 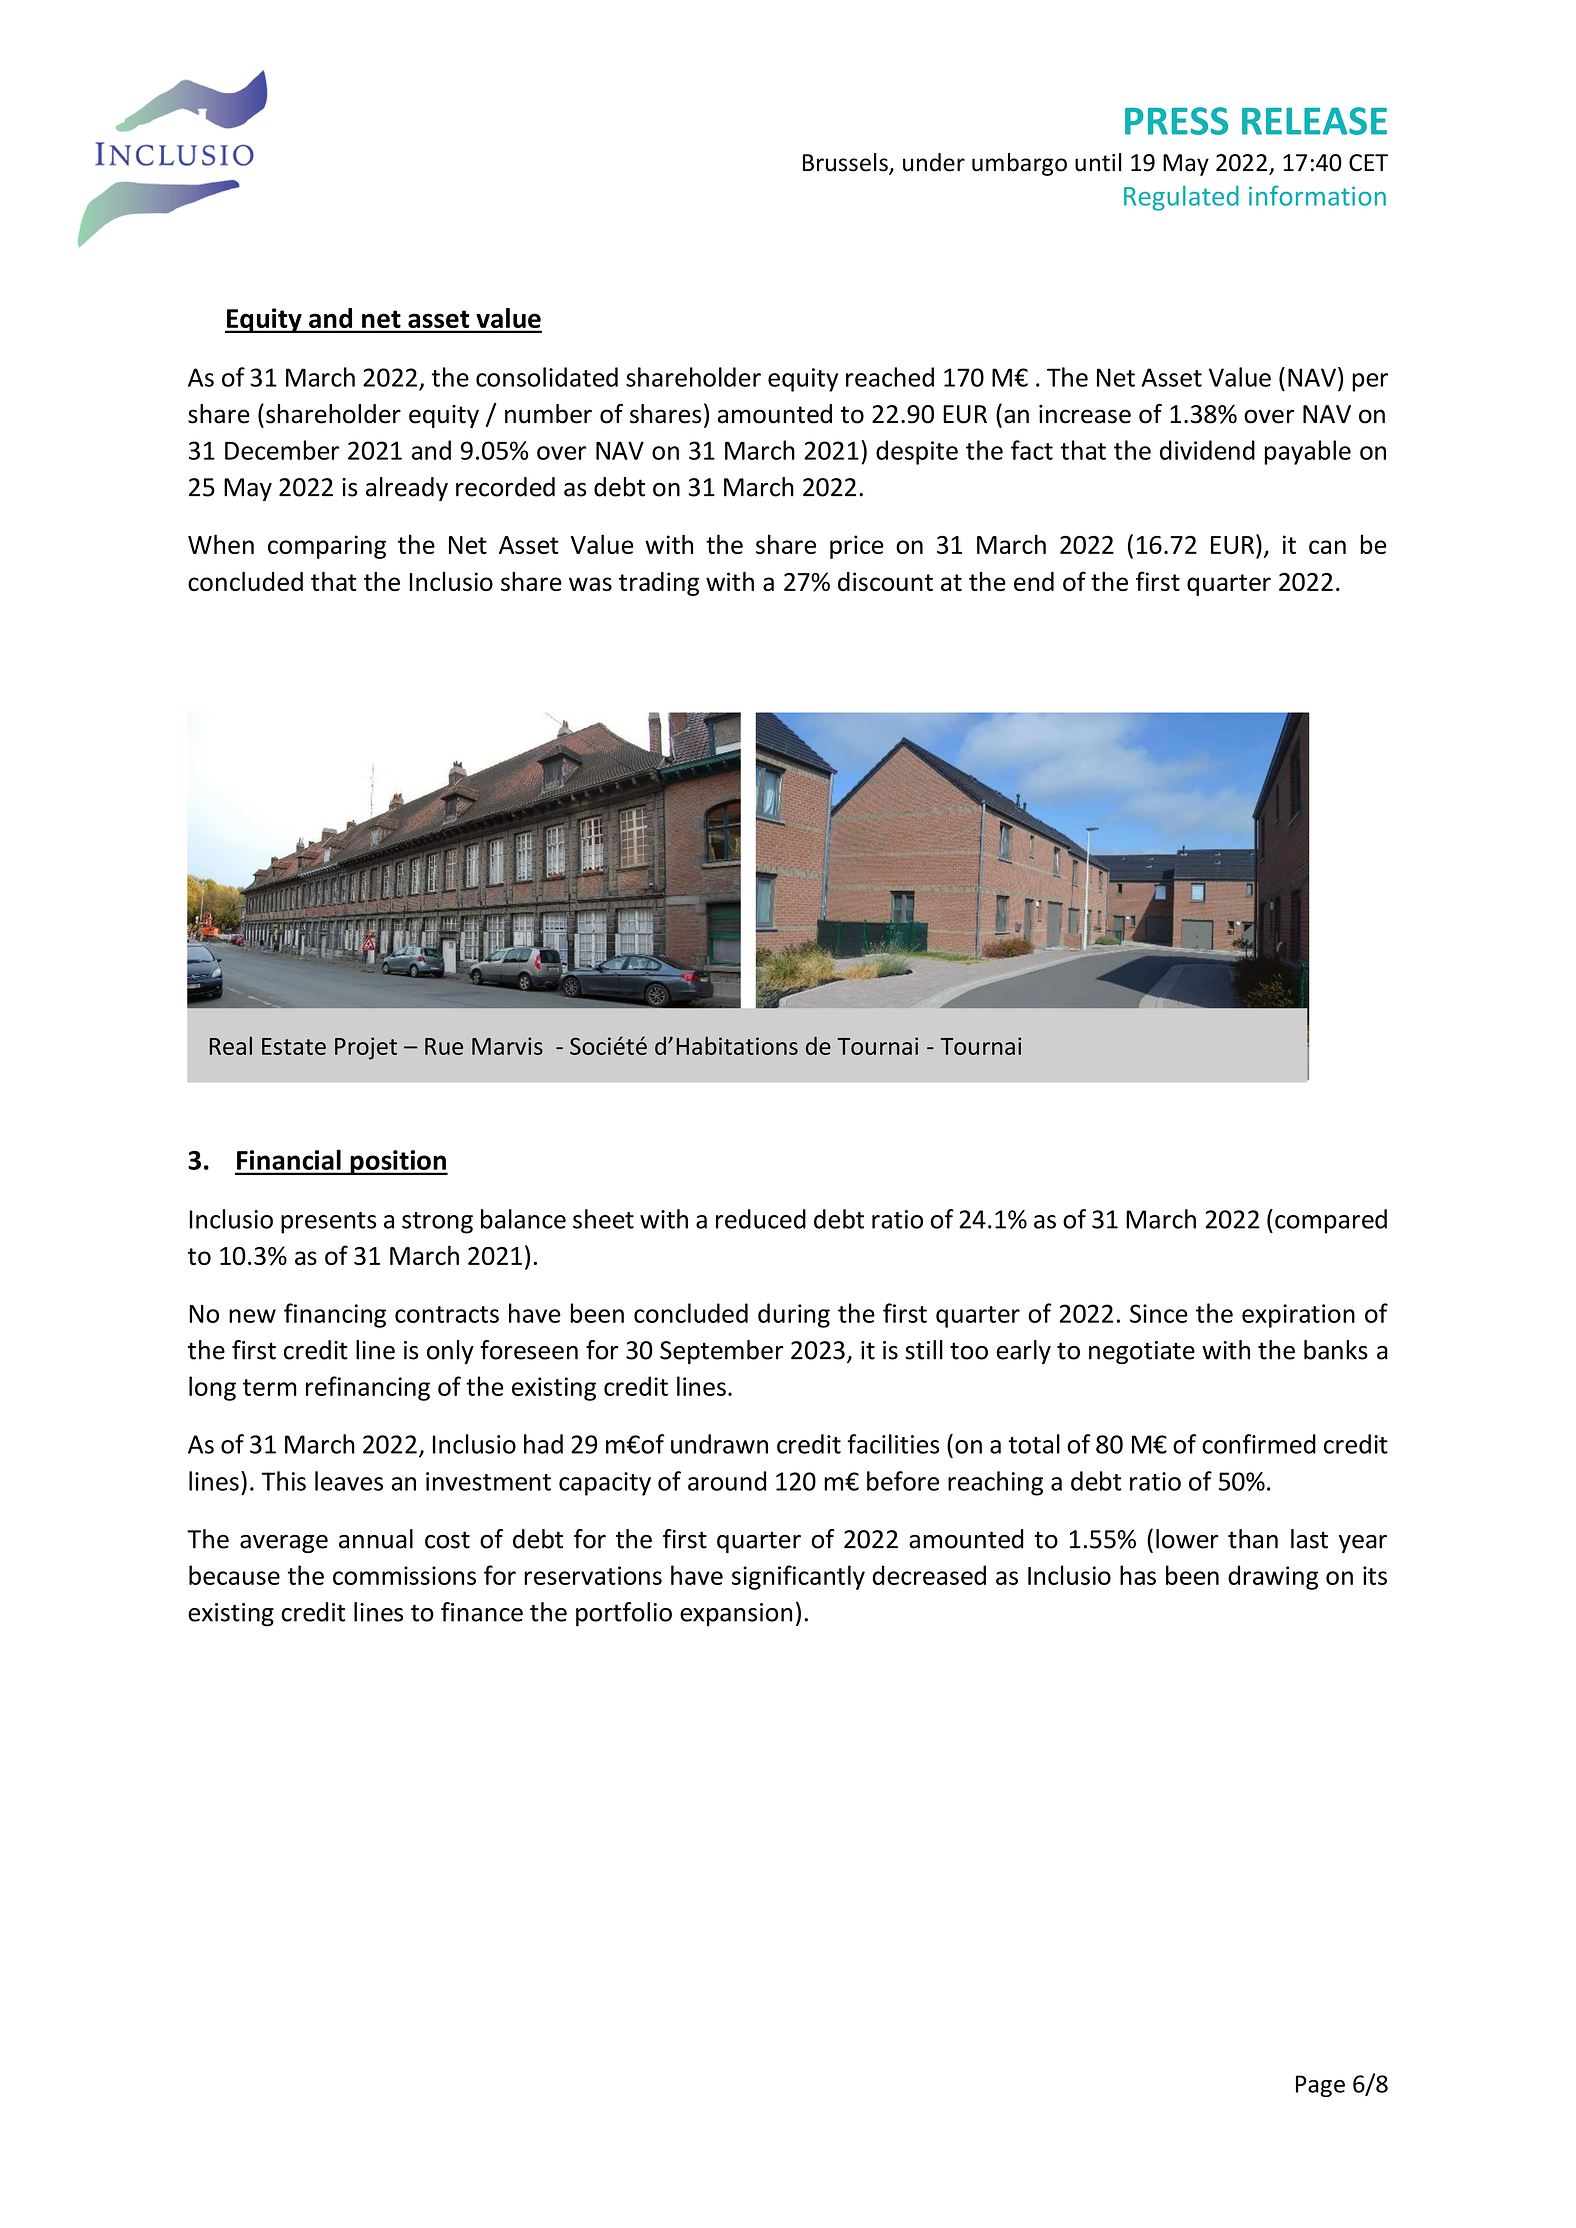 What do you see at coordinates (885, 581) in the screenshot?
I see `discount` at bounding box center [885, 581].
